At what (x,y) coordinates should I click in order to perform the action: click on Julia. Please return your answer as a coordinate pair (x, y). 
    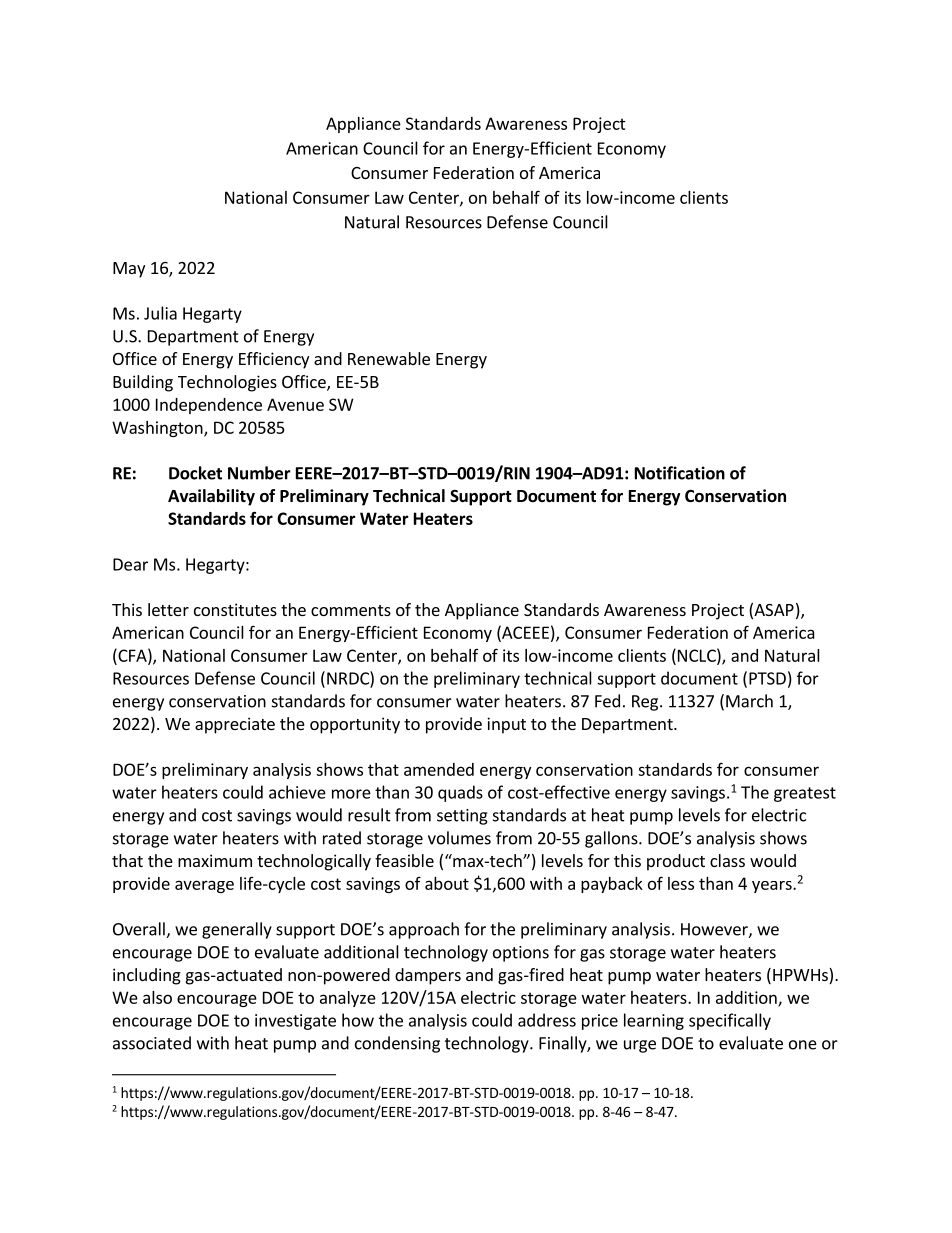
    Looking at the image, I should click on (160, 313).
